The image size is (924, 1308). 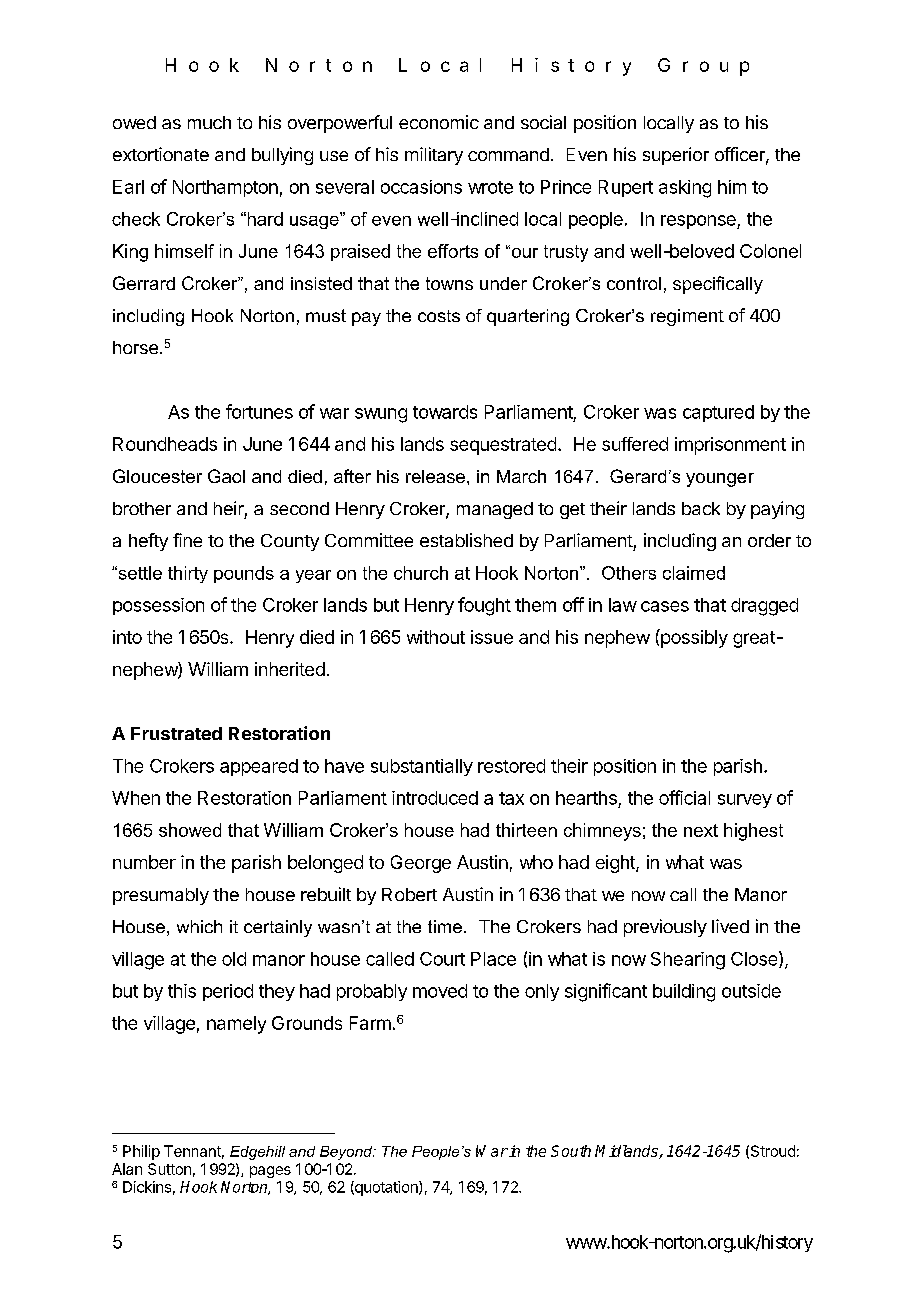 I want to click on superior, so click(x=676, y=156).
